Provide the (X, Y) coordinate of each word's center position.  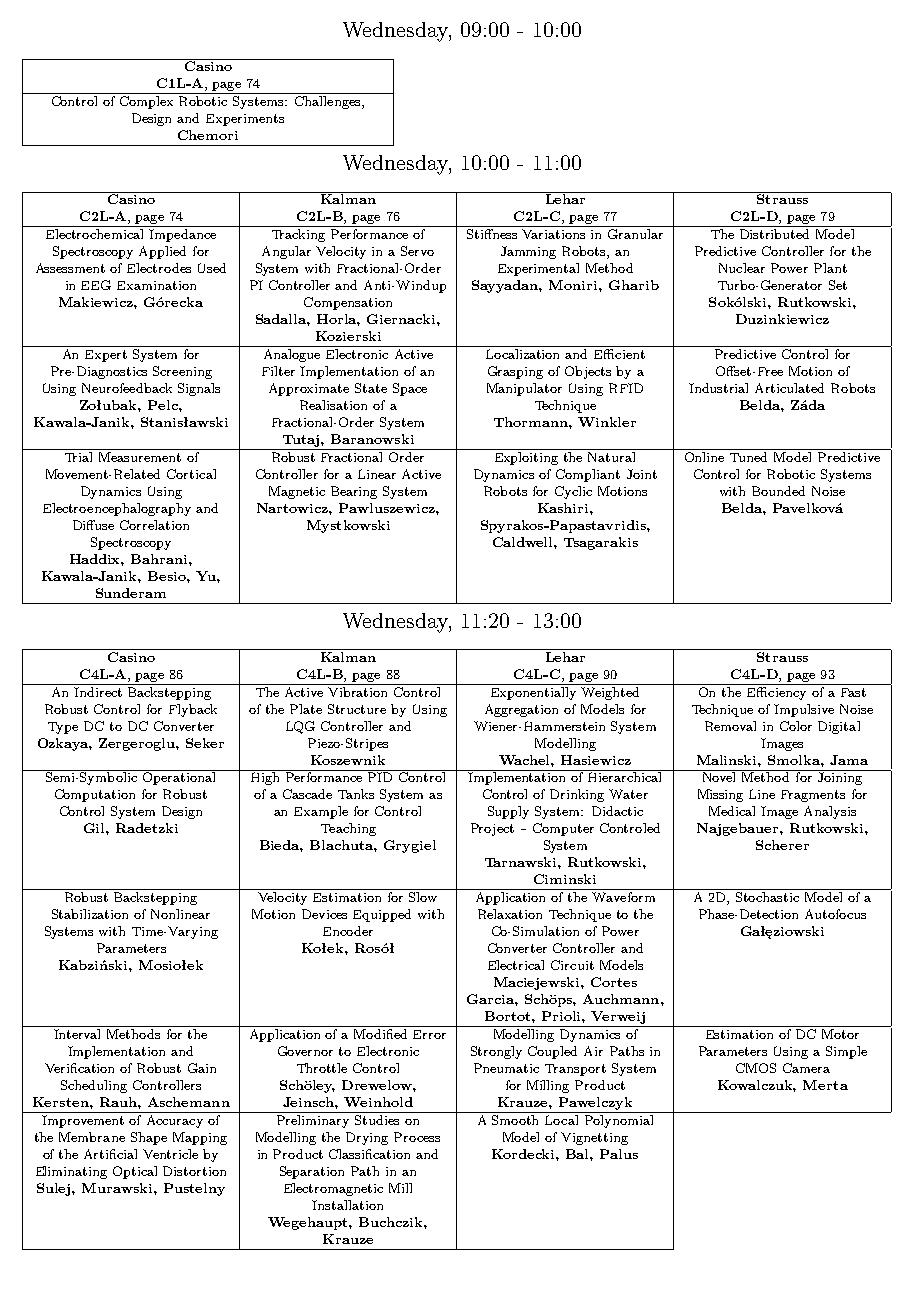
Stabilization (90, 914)
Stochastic (767, 897)
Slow (423, 897)
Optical (135, 1172)
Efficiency (777, 692)
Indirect (98, 690)
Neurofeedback (127, 388)
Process (417, 1137)
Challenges (329, 102)
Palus (619, 1154)
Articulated (789, 388)
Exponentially (533, 692)
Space (410, 389)
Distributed (774, 234)
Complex (146, 102)
